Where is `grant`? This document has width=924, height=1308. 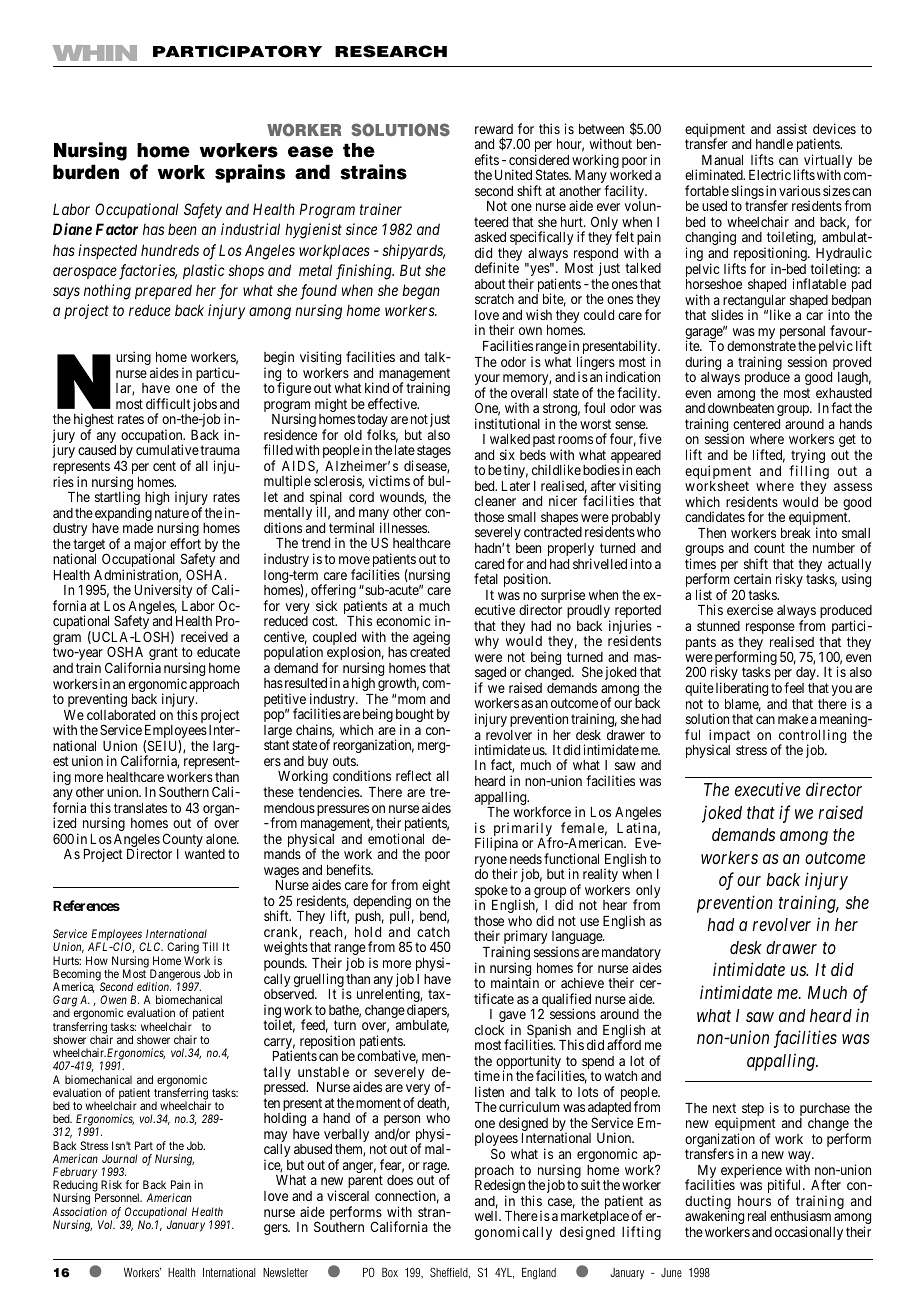
grant is located at coordinates (163, 655).
